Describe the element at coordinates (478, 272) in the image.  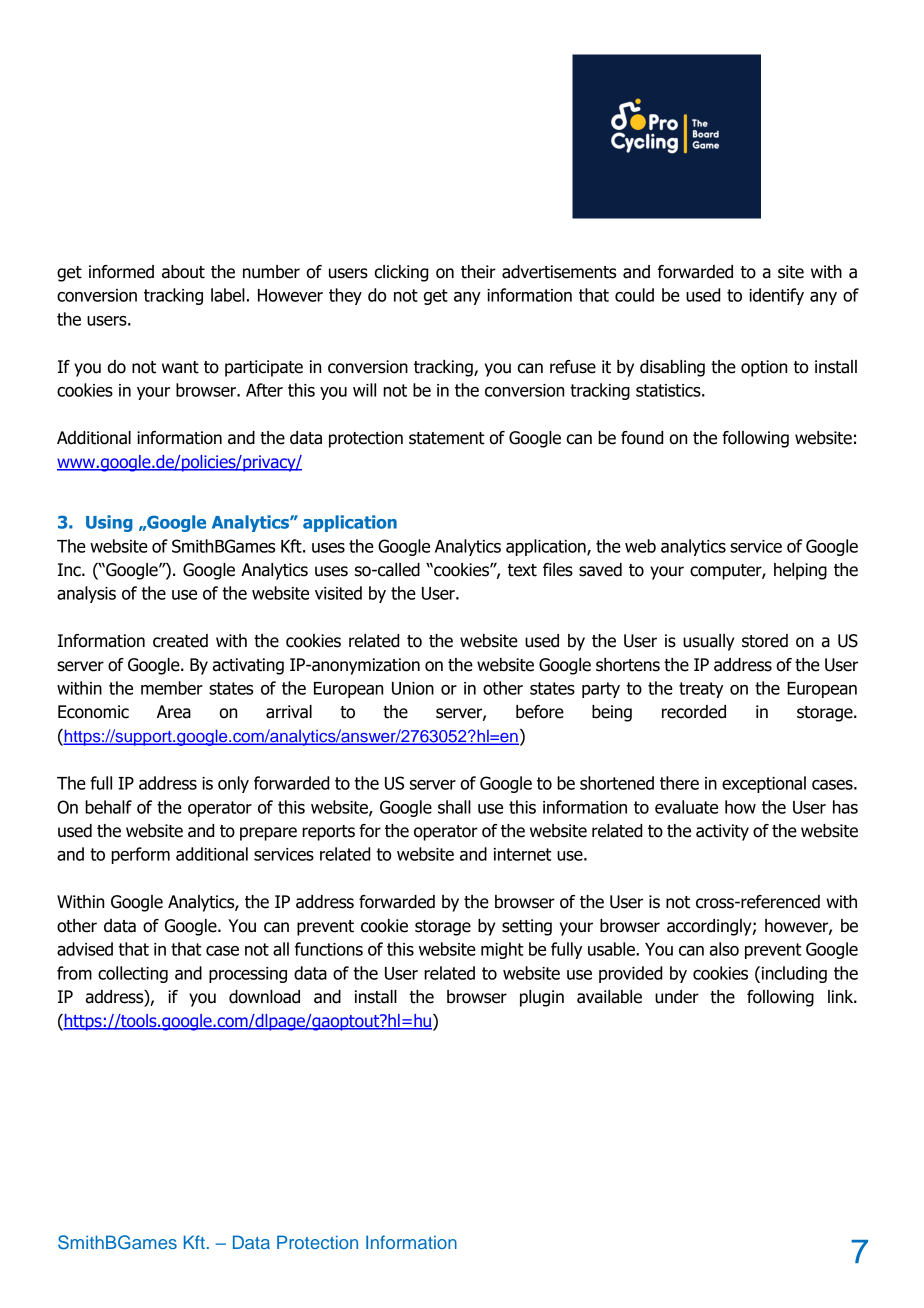
I see `their` at that location.
